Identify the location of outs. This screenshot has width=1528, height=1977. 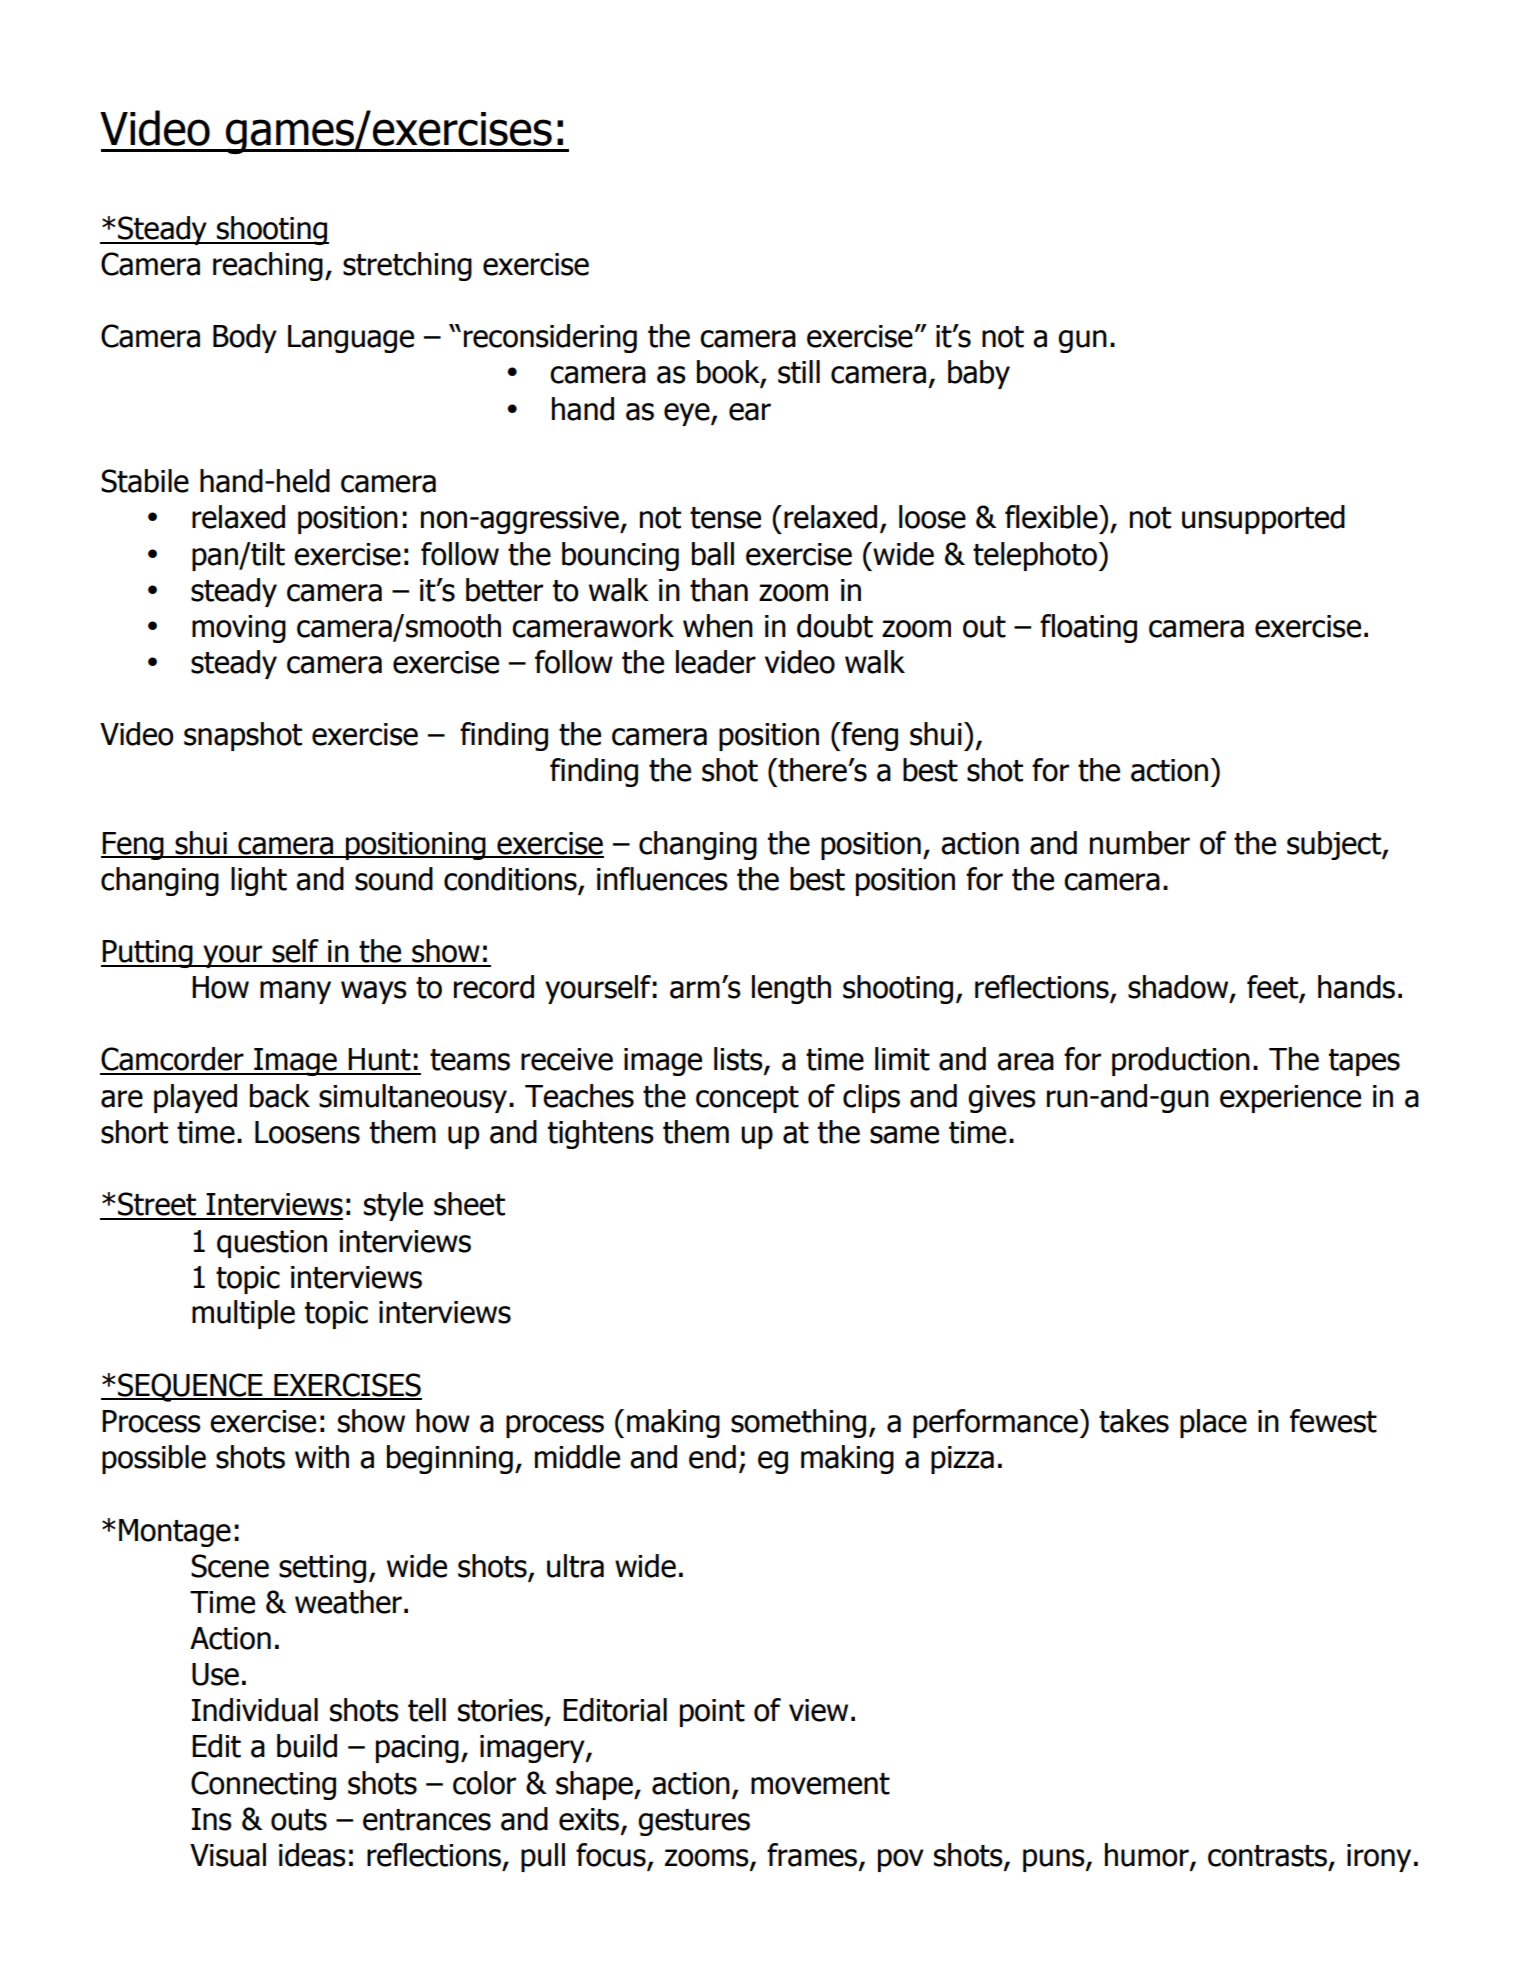
(299, 1820).
